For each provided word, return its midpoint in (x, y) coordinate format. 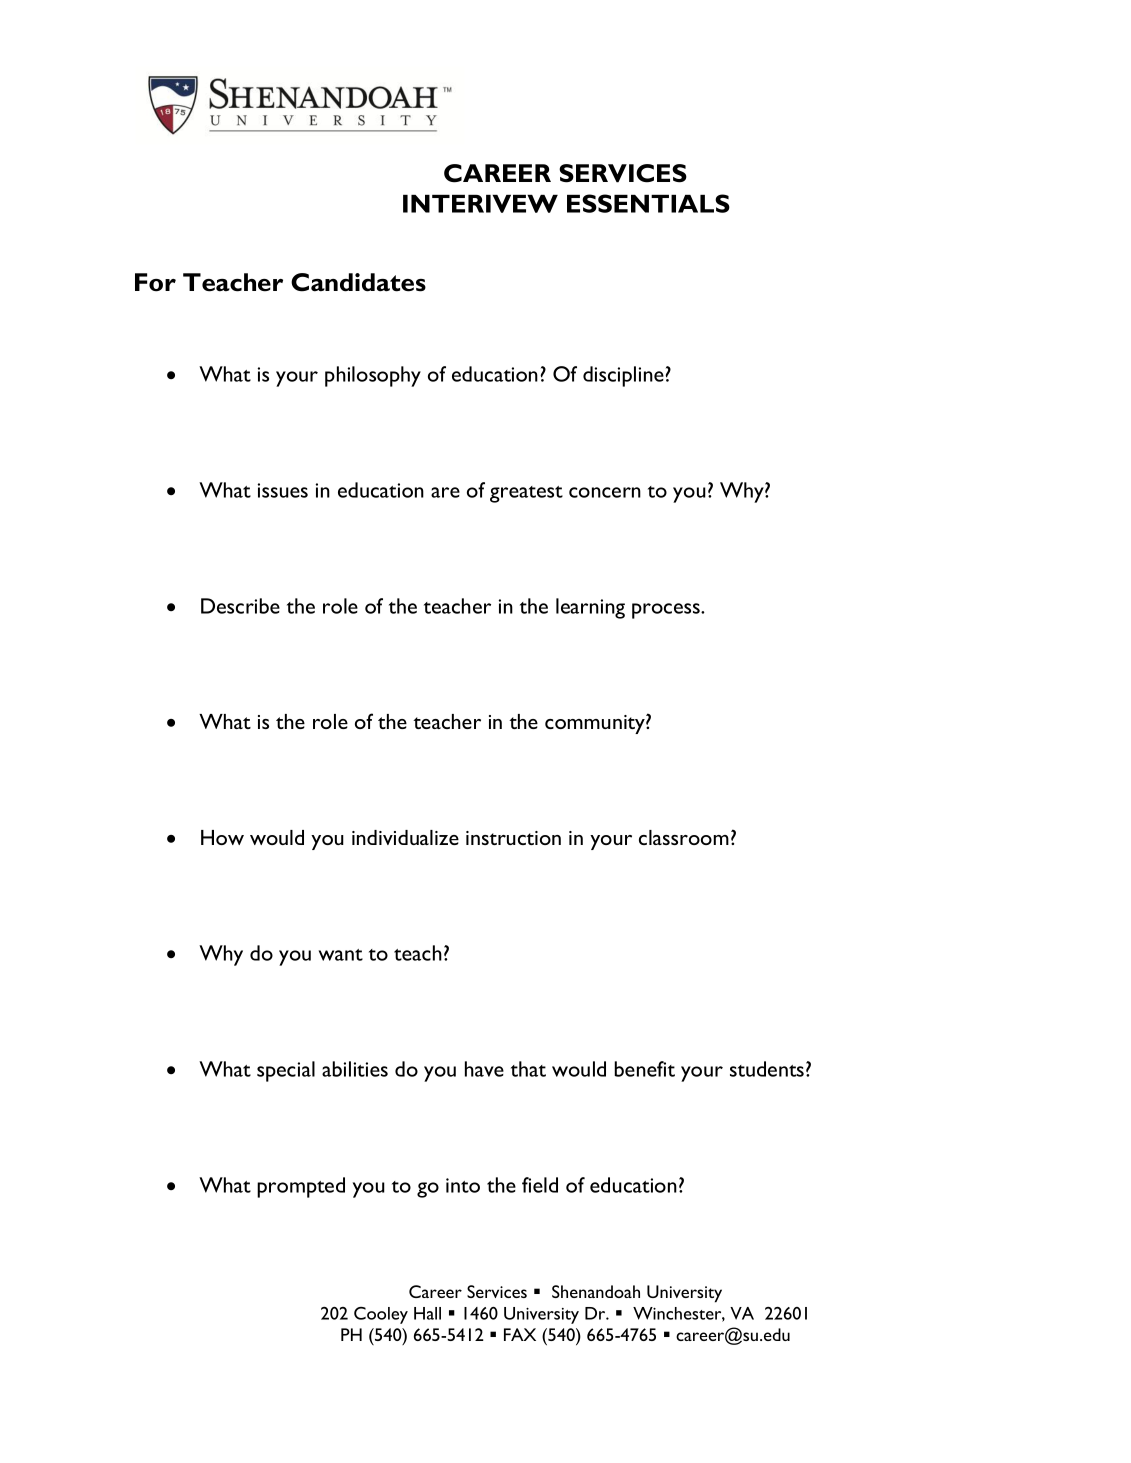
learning (590, 608)
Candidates (358, 282)
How (222, 837)
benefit (644, 1069)
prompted (301, 1187)
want (341, 955)
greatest (526, 494)
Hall (427, 1313)
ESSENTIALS (648, 203)
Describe (240, 606)
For (155, 282)
